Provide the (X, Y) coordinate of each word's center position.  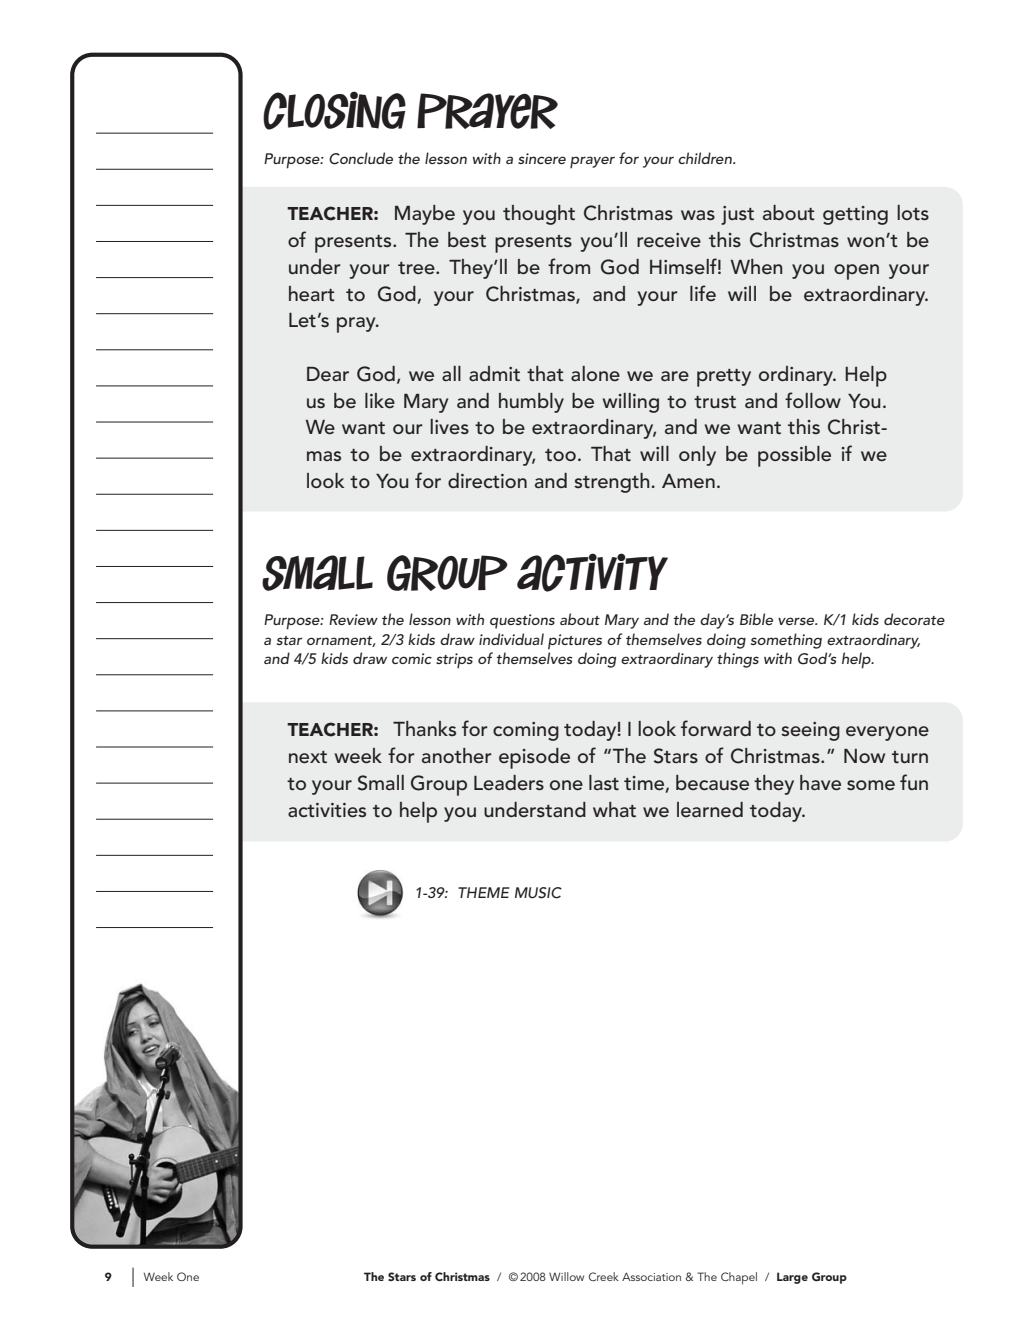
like (380, 400)
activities (327, 810)
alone (595, 373)
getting (855, 215)
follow (813, 400)
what (614, 809)
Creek (604, 1276)
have (820, 782)
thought (539, 215)
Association (651, 1276)
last (604, 782)
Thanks (424, 728)
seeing (810, 731)
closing (334, 110)
